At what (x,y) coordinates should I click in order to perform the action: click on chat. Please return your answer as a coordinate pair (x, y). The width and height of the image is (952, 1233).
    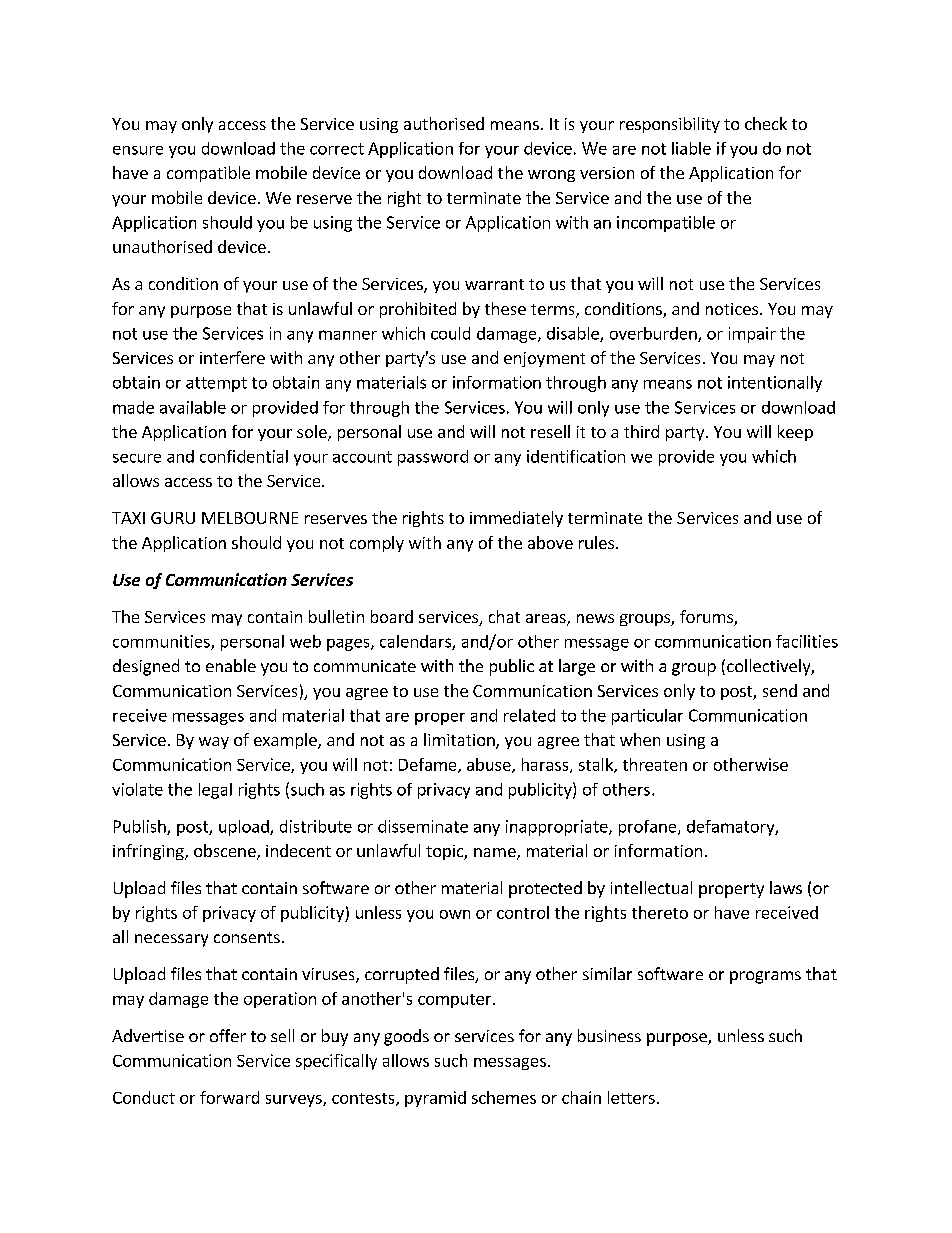
    Looking at the image, I should click on (504, 616).
